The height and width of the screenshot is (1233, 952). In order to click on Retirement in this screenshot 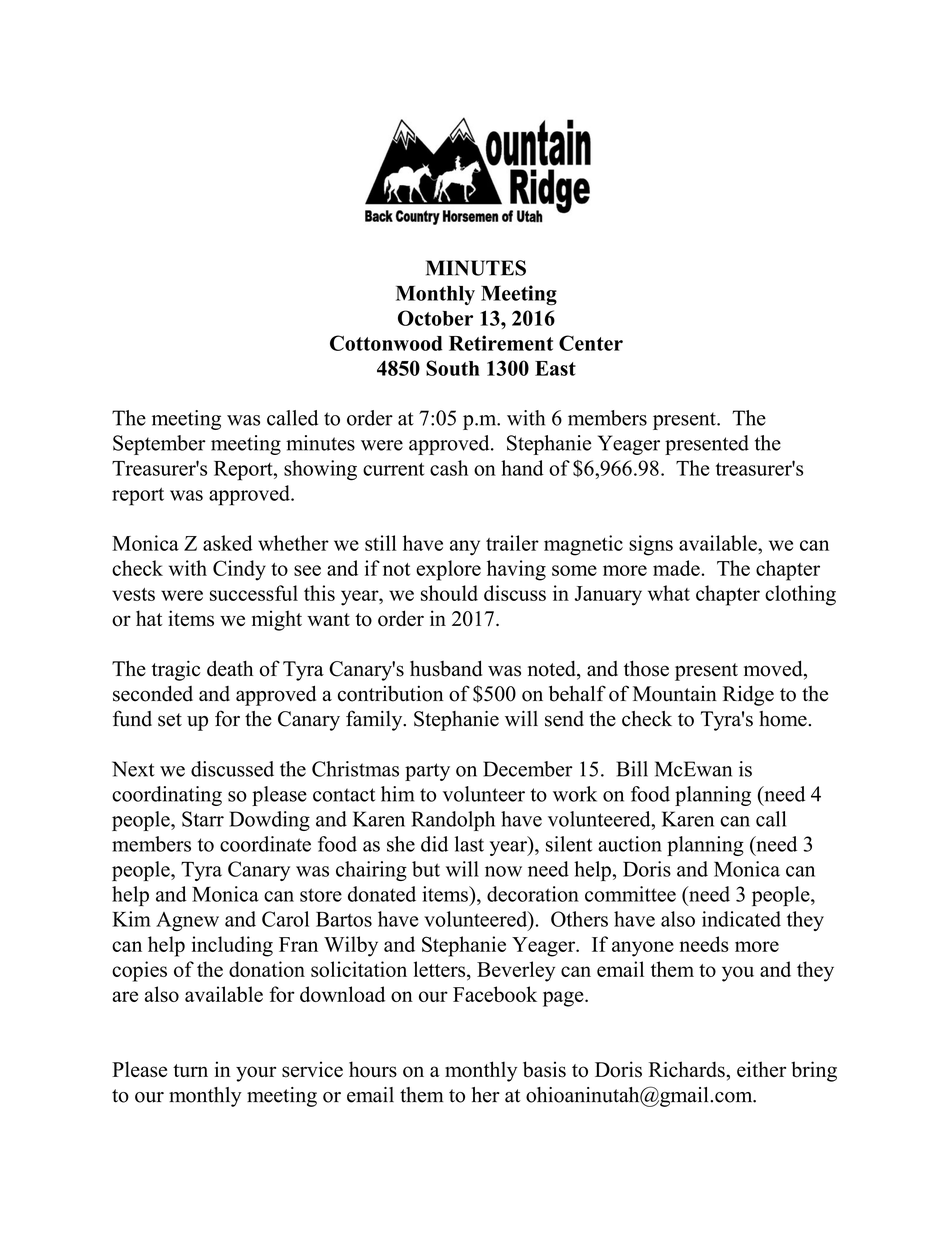, I will do `click(501, 343)`.
